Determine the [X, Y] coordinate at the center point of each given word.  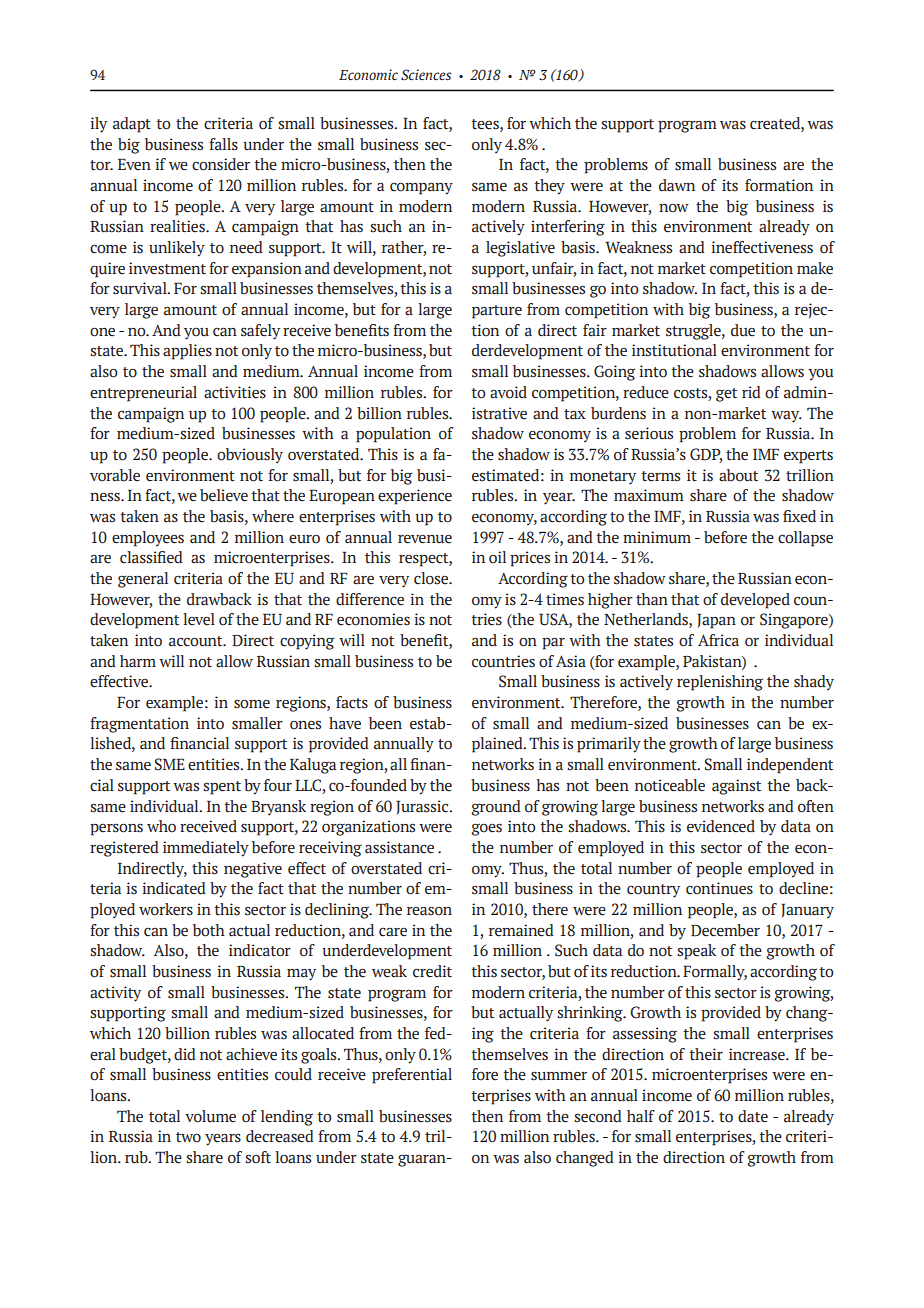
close [432, 578]
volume [210, 1116]
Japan [716, 621]
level [199, 619]
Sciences [426, 75]
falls [223, 144]
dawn [677, 185]
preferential [412, 1076]
